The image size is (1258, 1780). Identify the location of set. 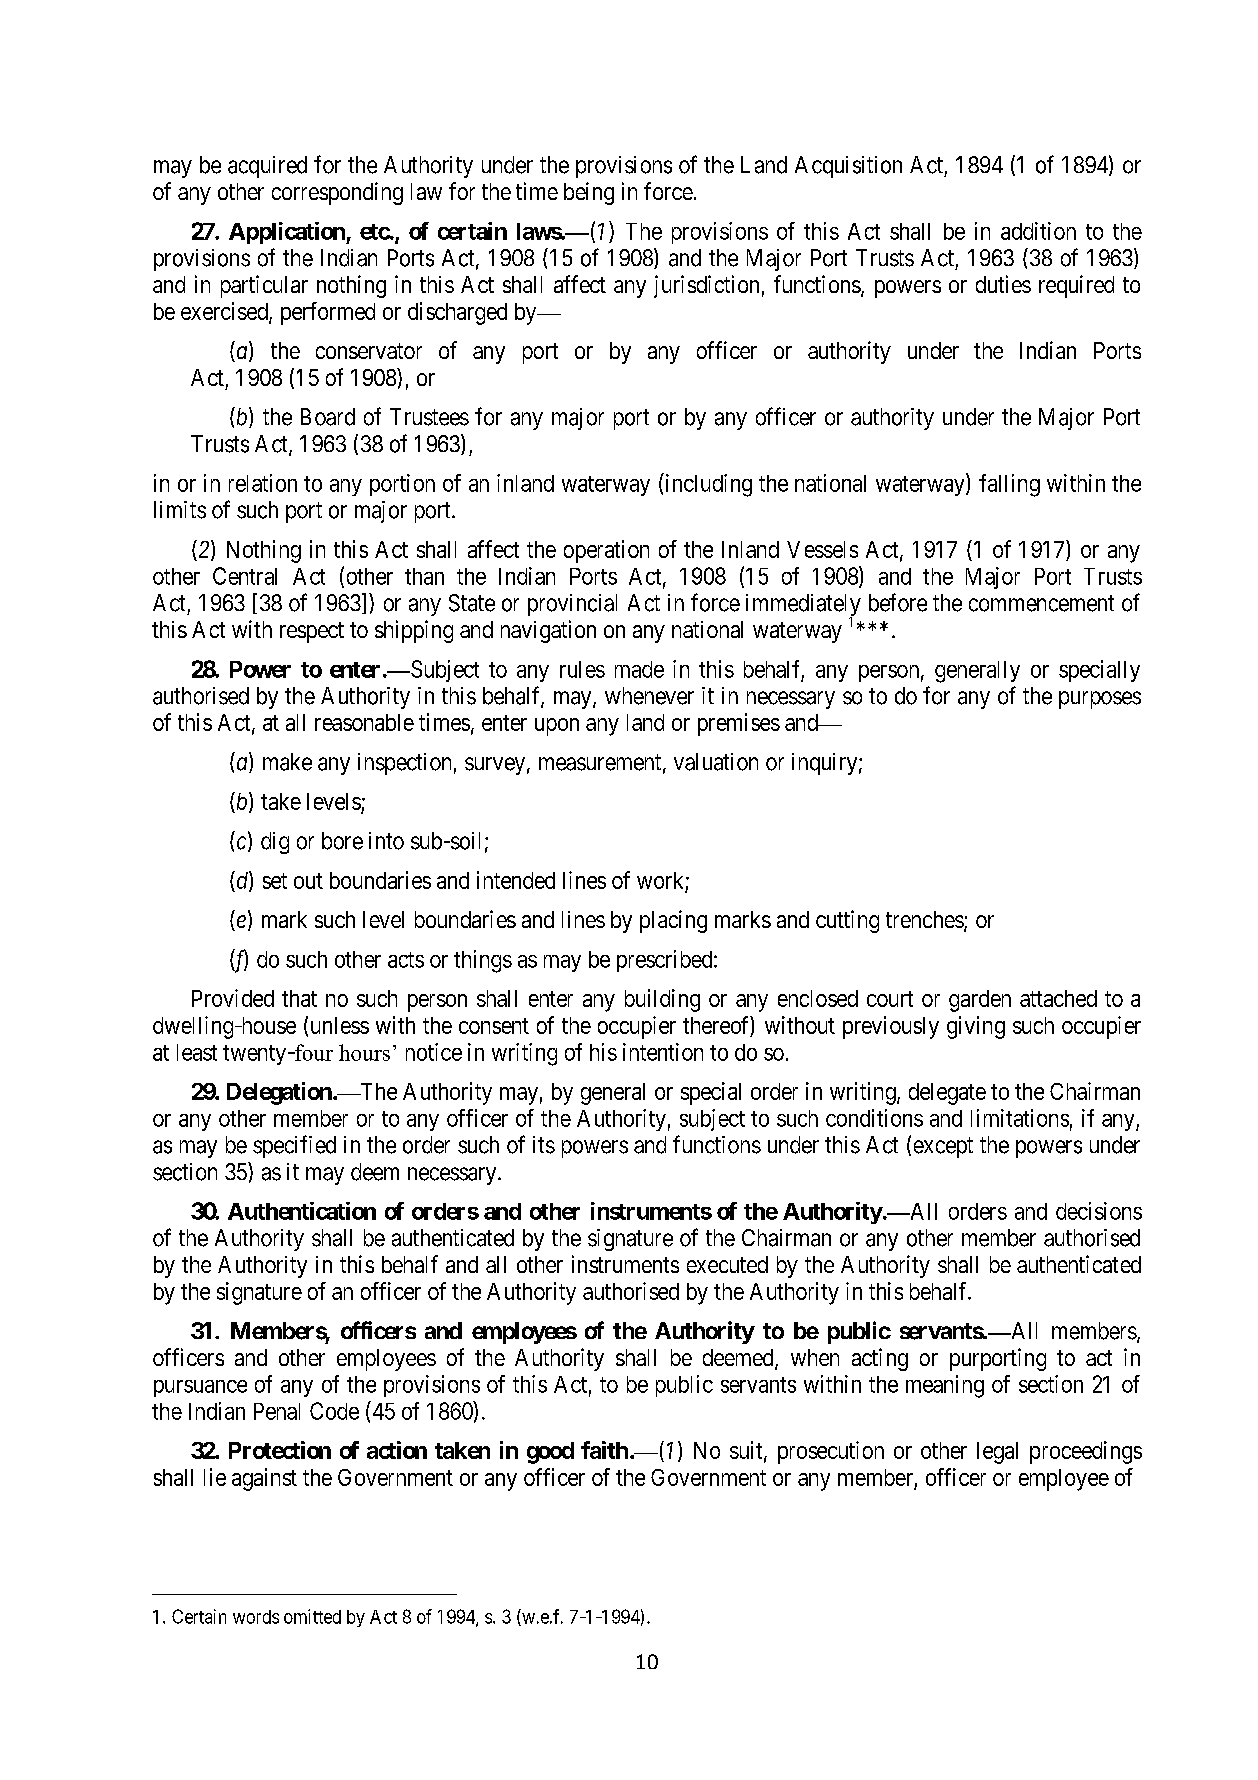
(275, 881).
